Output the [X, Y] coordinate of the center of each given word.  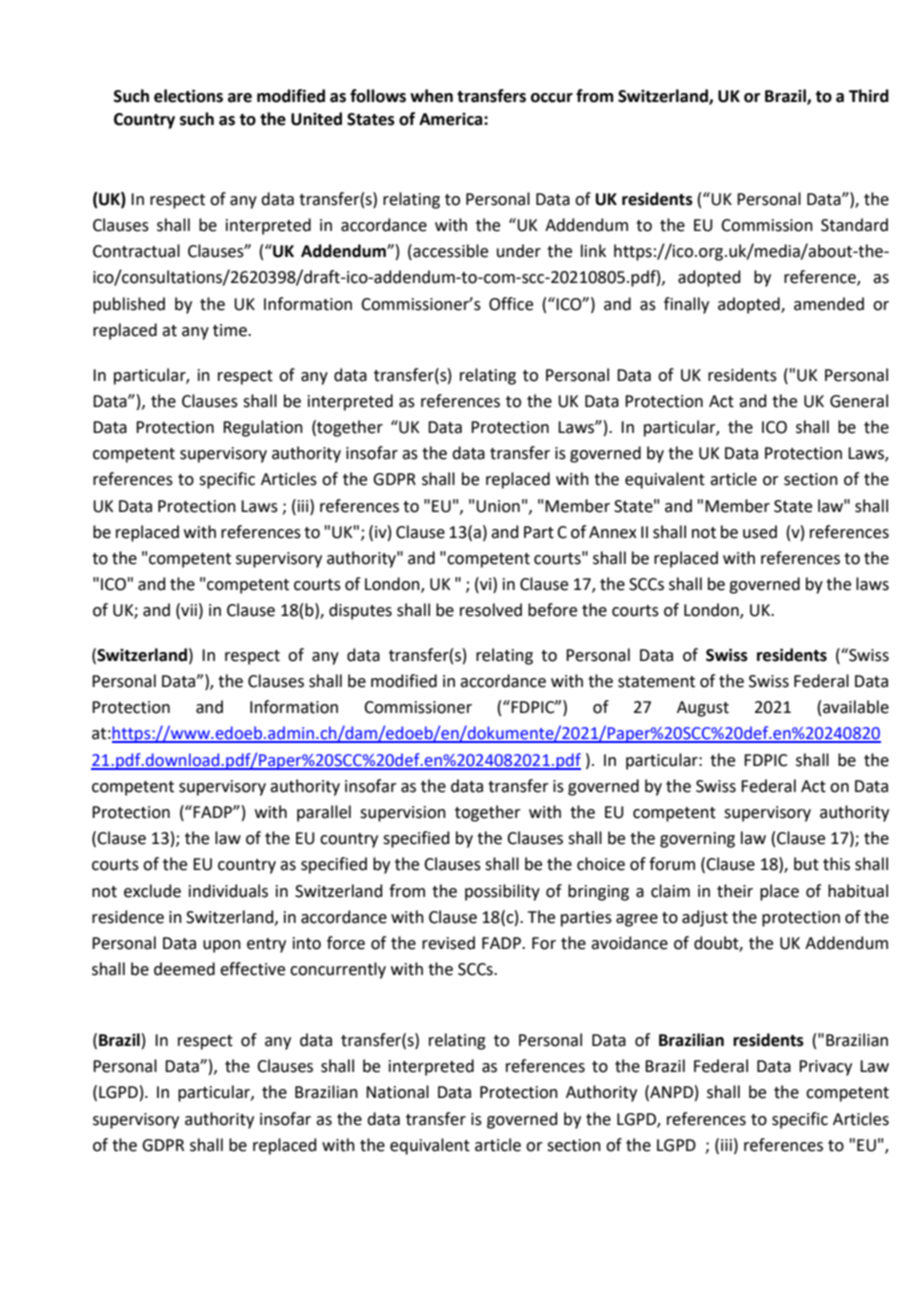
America [452, 119]
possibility [502, 892]
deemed [184, 969]
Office [511, 304]
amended [829, 304]
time [231, 330]
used [760, 532]
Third [869, 96]
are [240, 98]
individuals [228, 891]
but [806, 864]
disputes [360, 611]
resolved [491, 610]
